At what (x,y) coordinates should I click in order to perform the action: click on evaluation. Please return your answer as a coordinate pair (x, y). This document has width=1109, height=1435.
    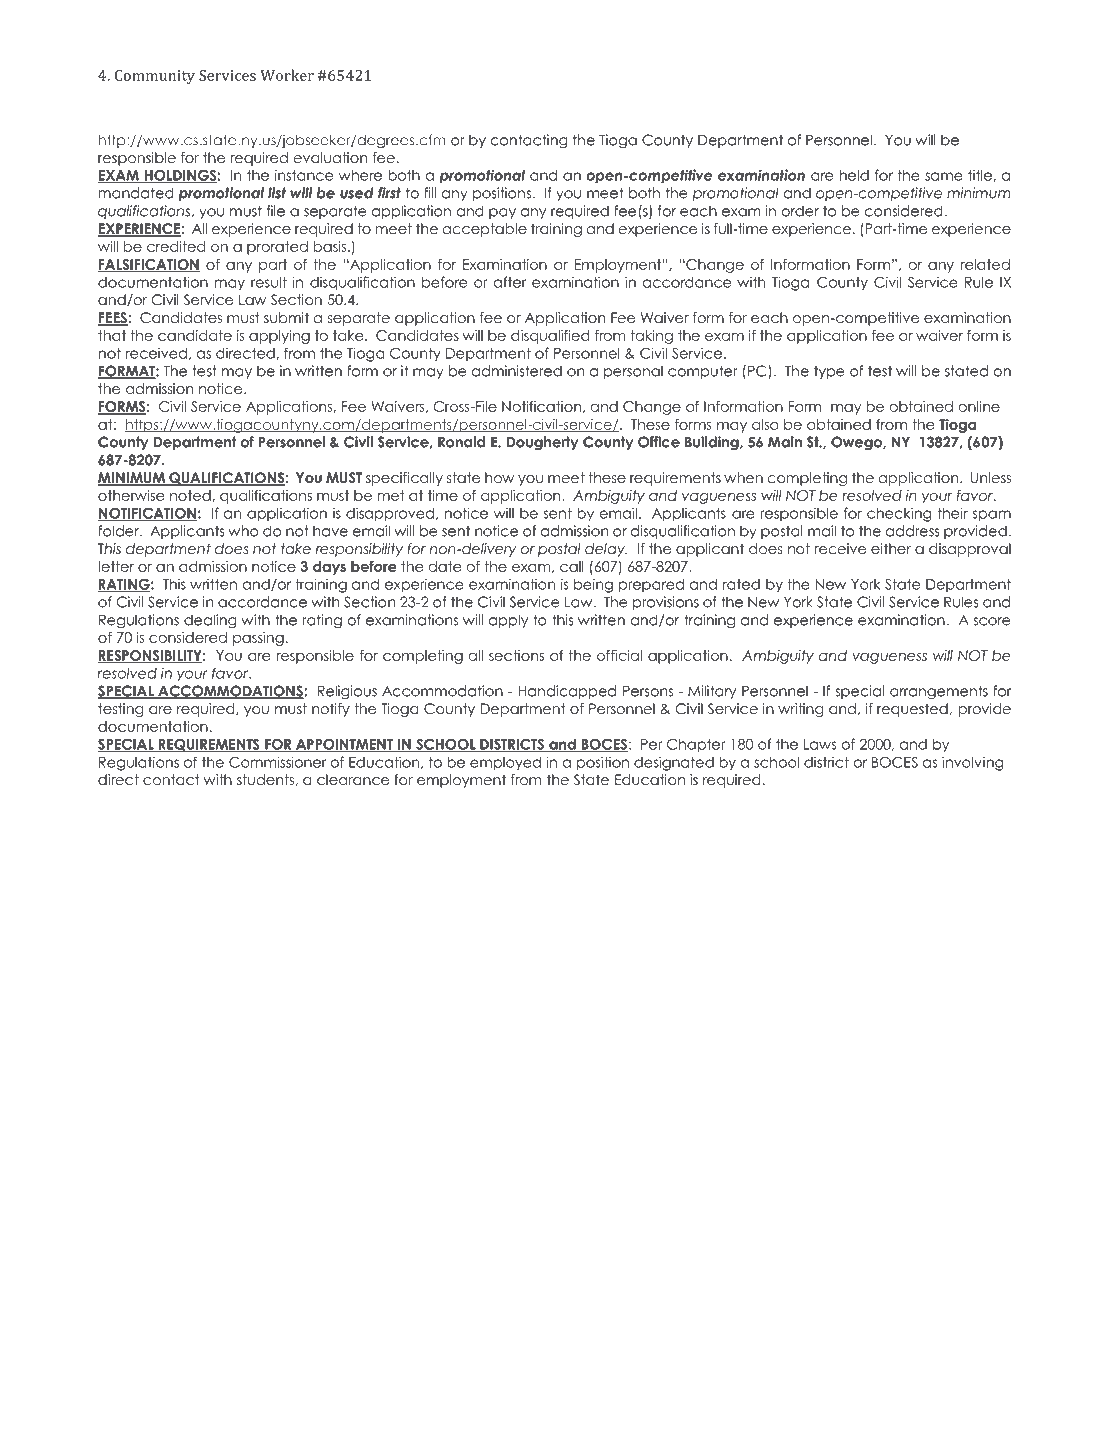
    Looking at the image, I should click on (330, 157).
